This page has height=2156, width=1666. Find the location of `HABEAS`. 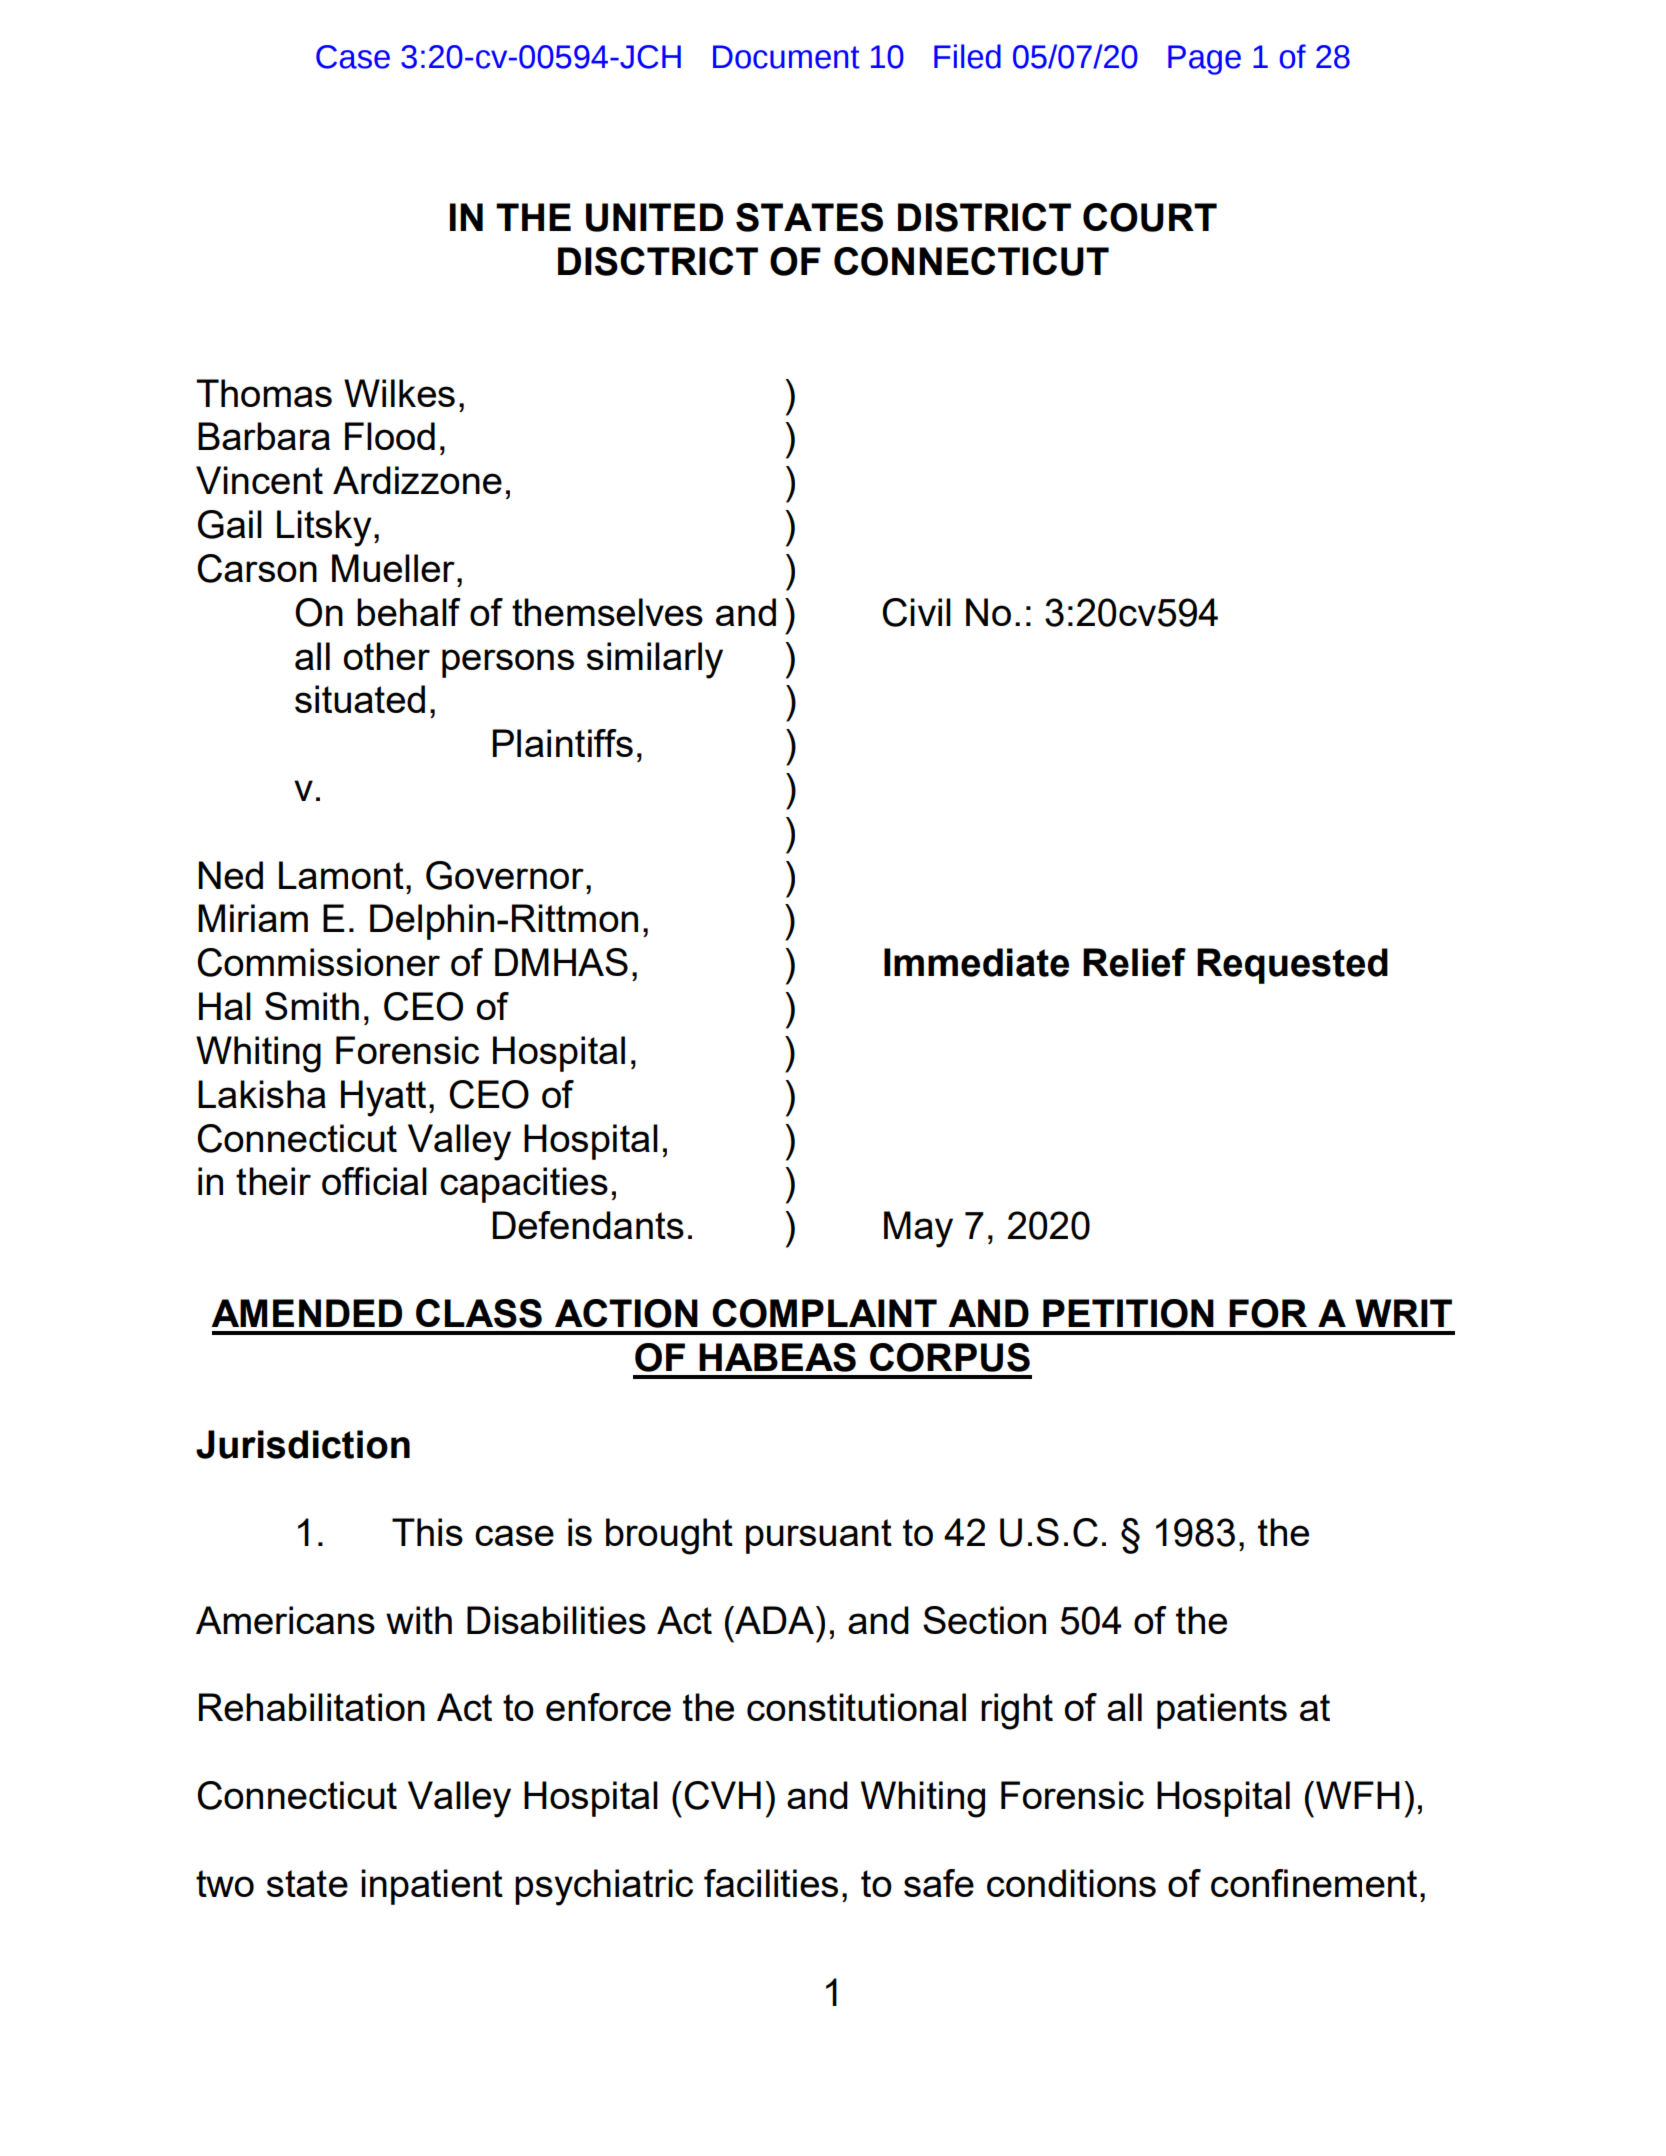

HABEAS is located at coordinates (777, 1357).
